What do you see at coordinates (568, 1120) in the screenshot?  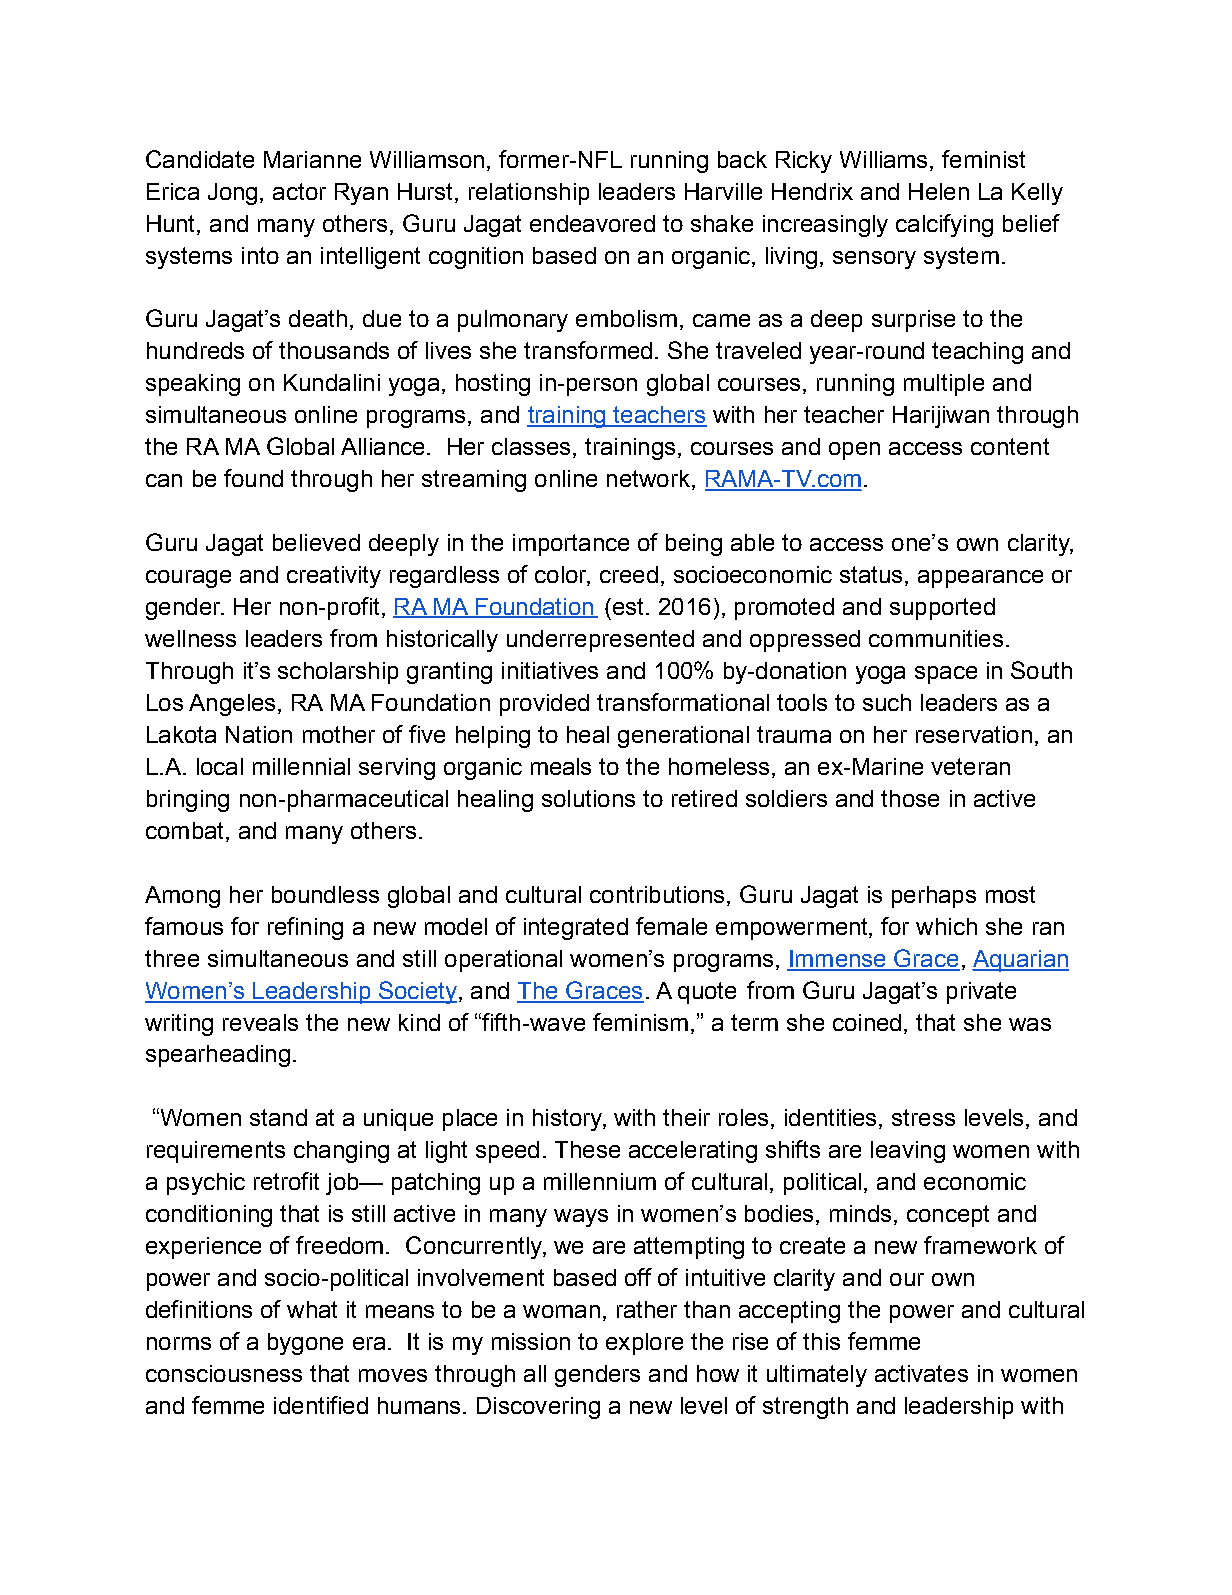 I see `history` at bounding box center [568, 1120].
